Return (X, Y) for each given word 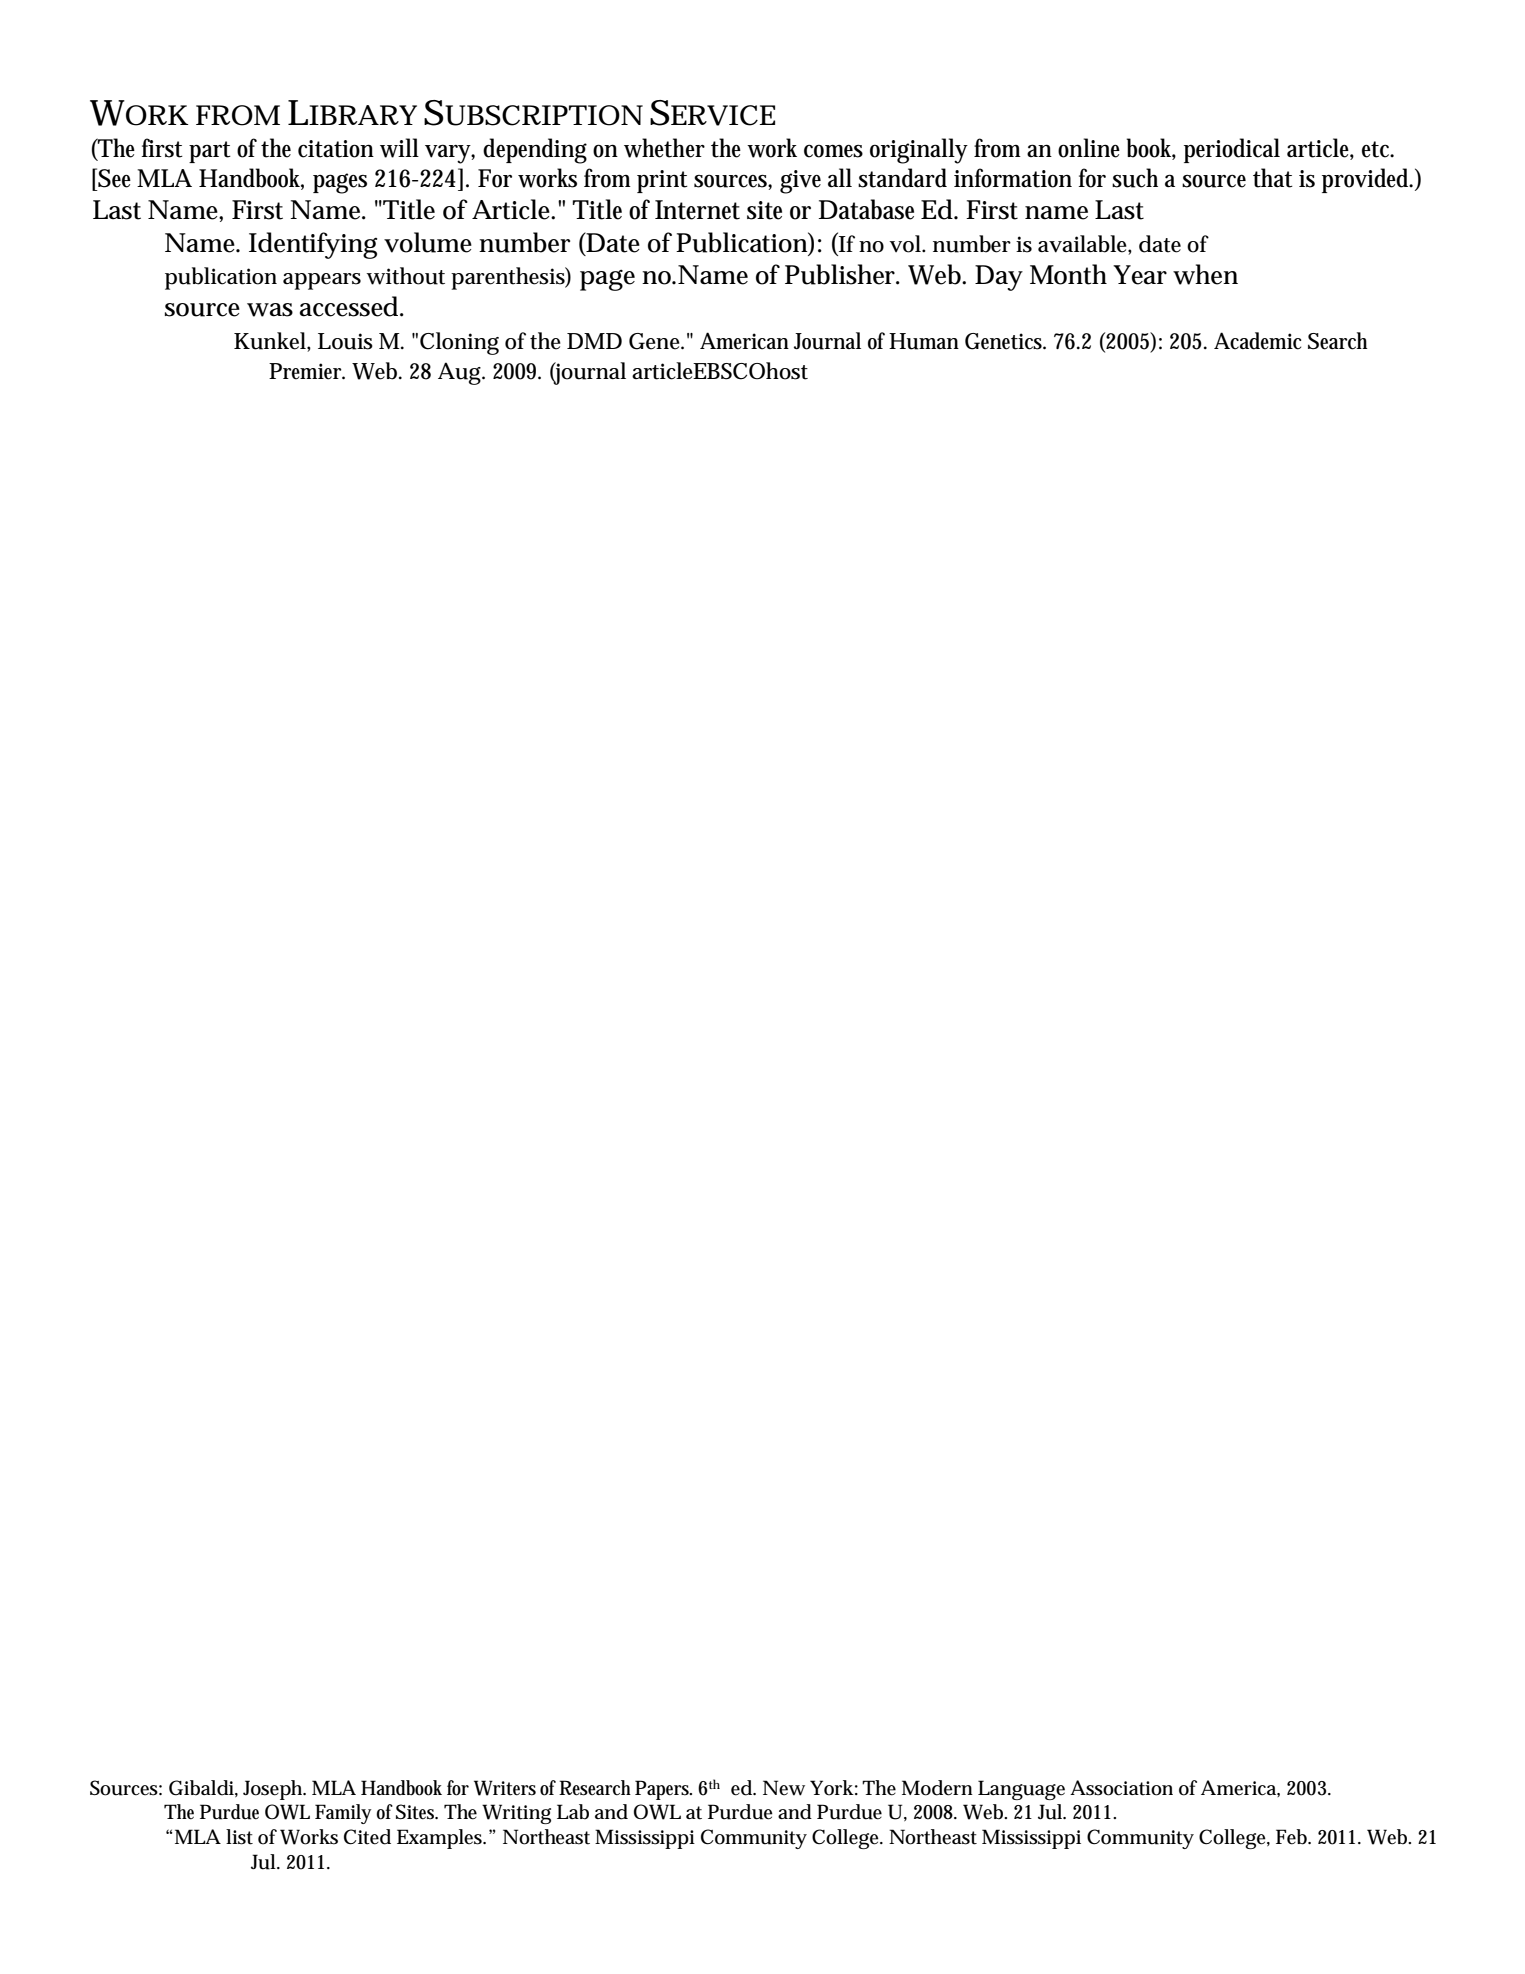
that (1273, 178)
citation (336, 149)
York (834, 1788)
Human (924, 341)
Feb (1293, 1837)
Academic (1257, 341)
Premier (307, 371)
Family (343, 1814)
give (800, 182)
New (784, 1788)
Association (1121, 1788)
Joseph (274, 1790)
